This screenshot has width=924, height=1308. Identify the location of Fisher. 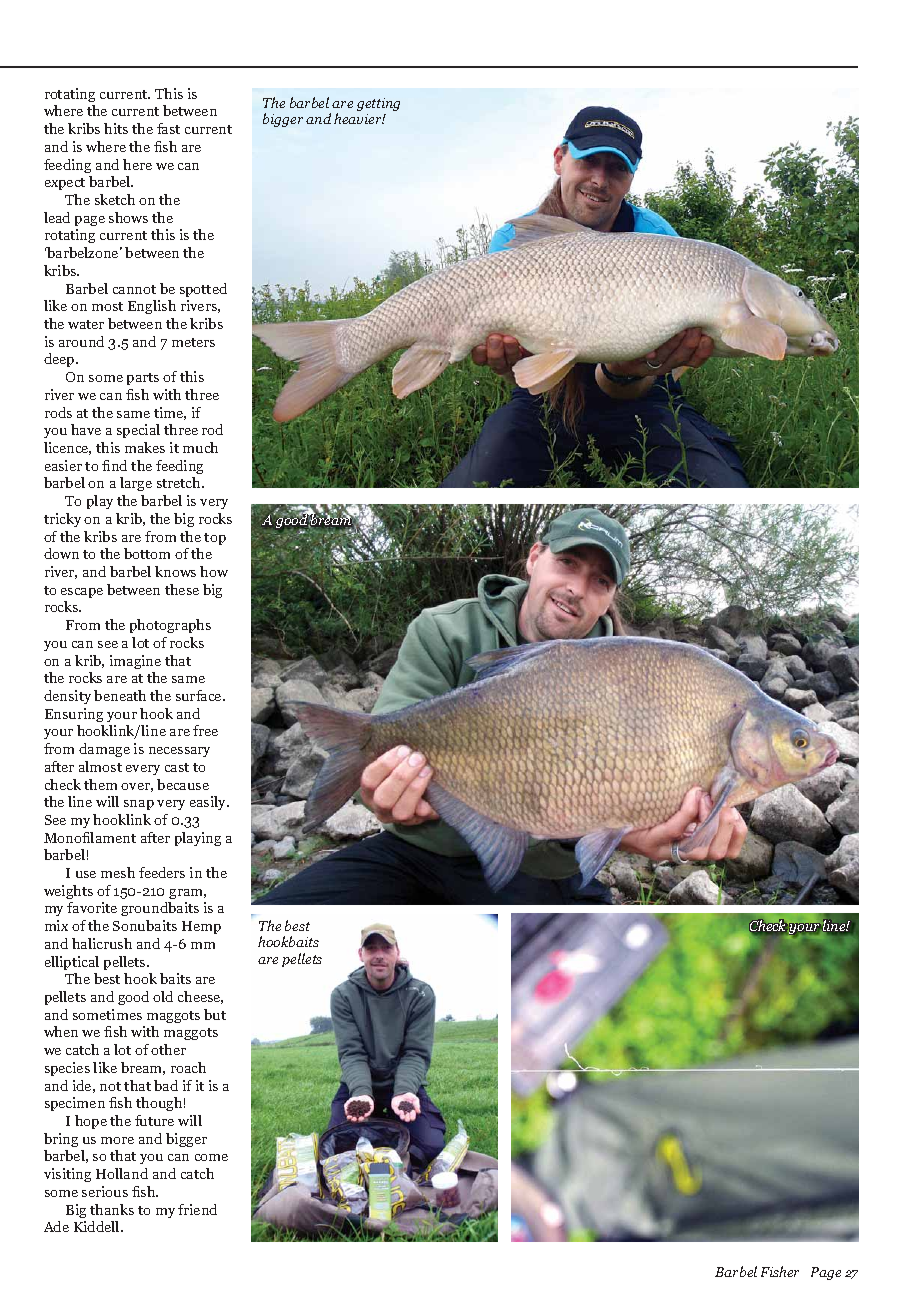
(780, 1271).
